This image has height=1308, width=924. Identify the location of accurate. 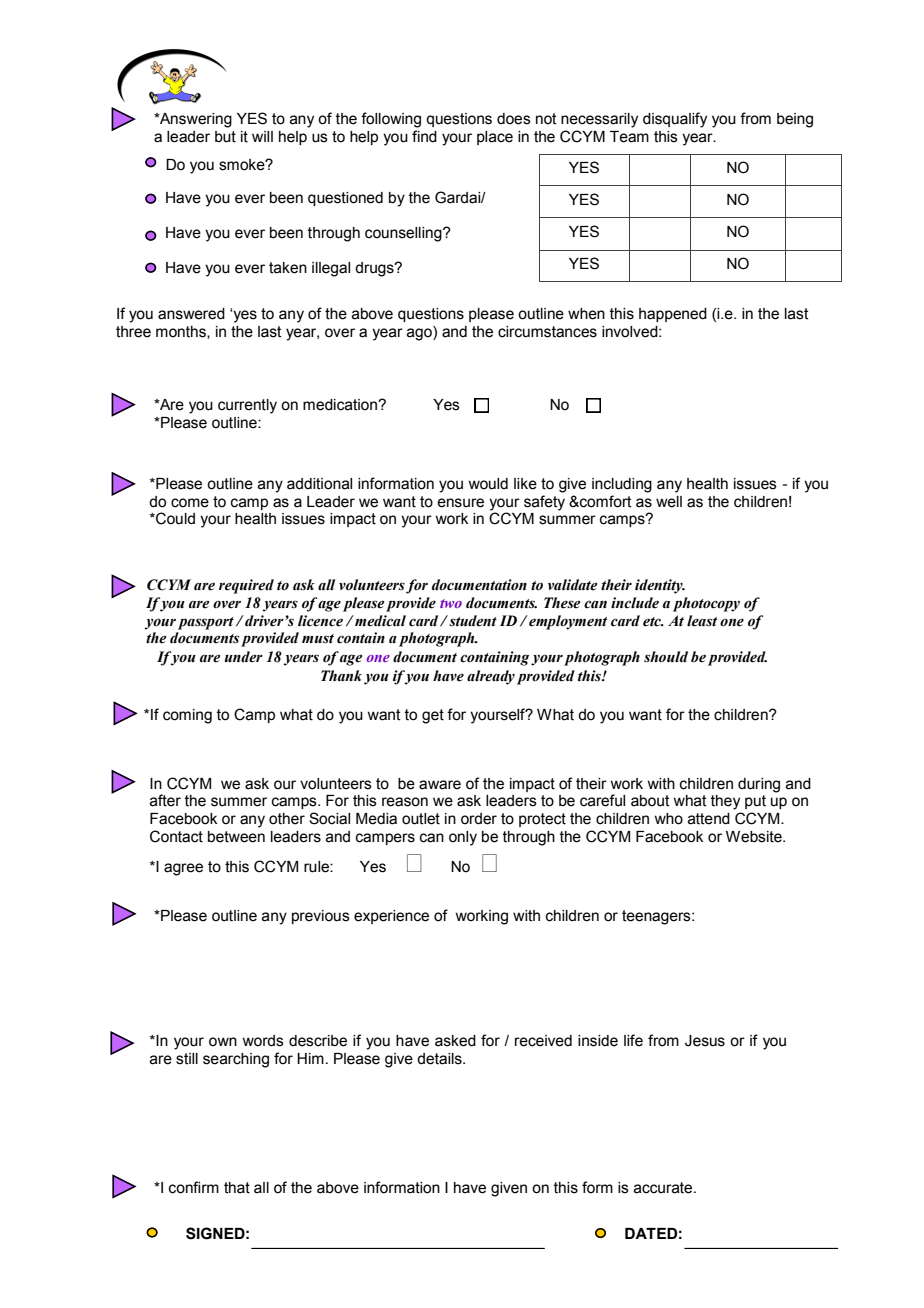
(664, 1188).
